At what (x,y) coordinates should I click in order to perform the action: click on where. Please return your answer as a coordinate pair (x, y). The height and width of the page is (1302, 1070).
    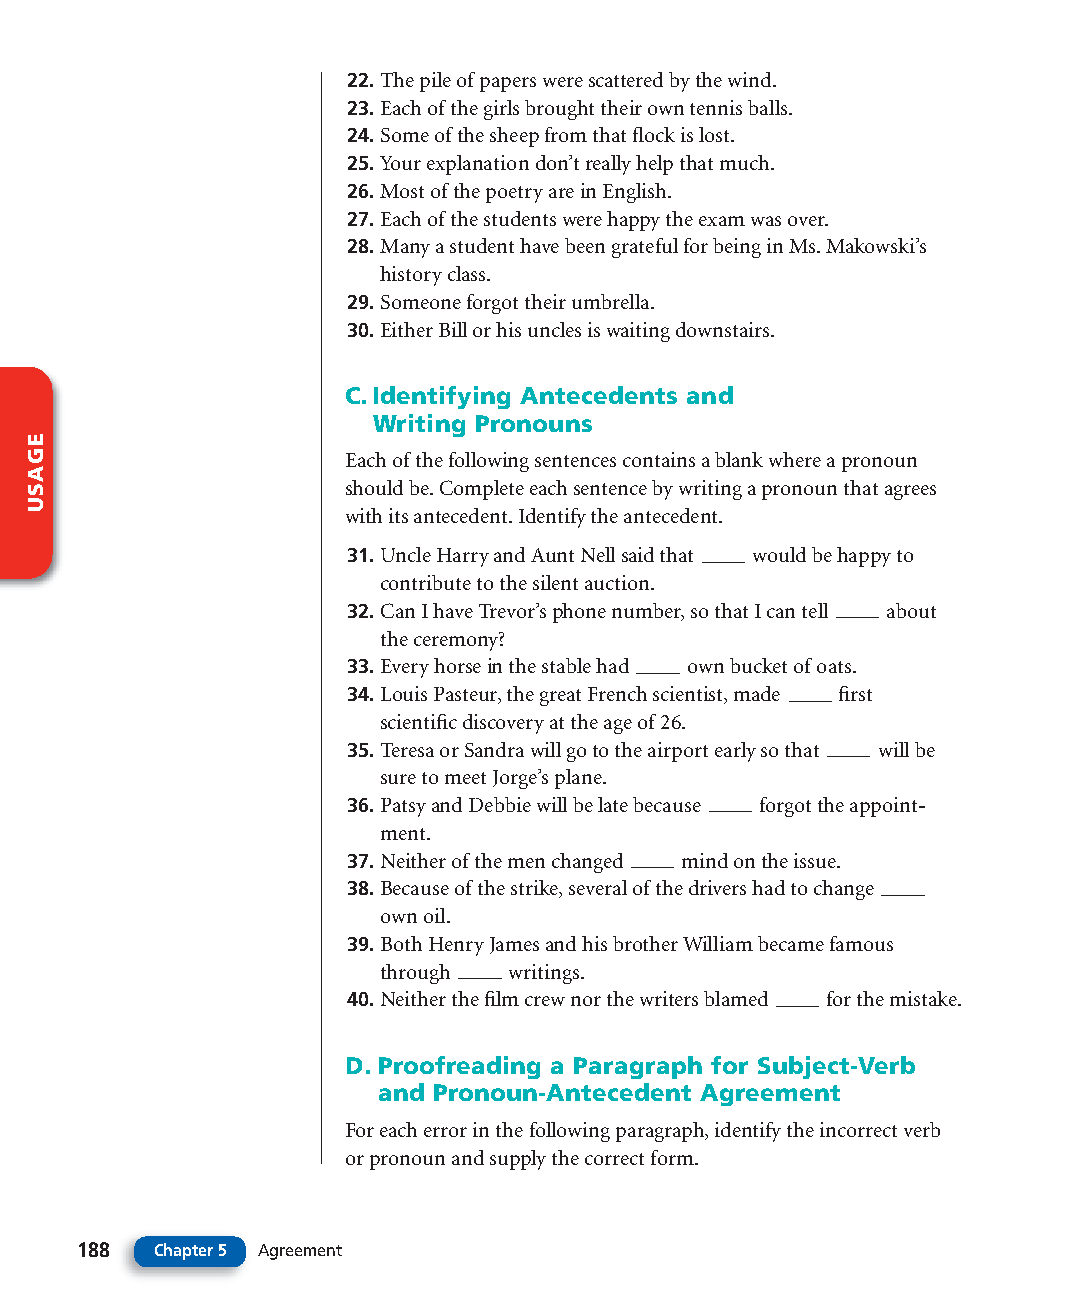
    Looking at the image, I should click on (795, 459).
